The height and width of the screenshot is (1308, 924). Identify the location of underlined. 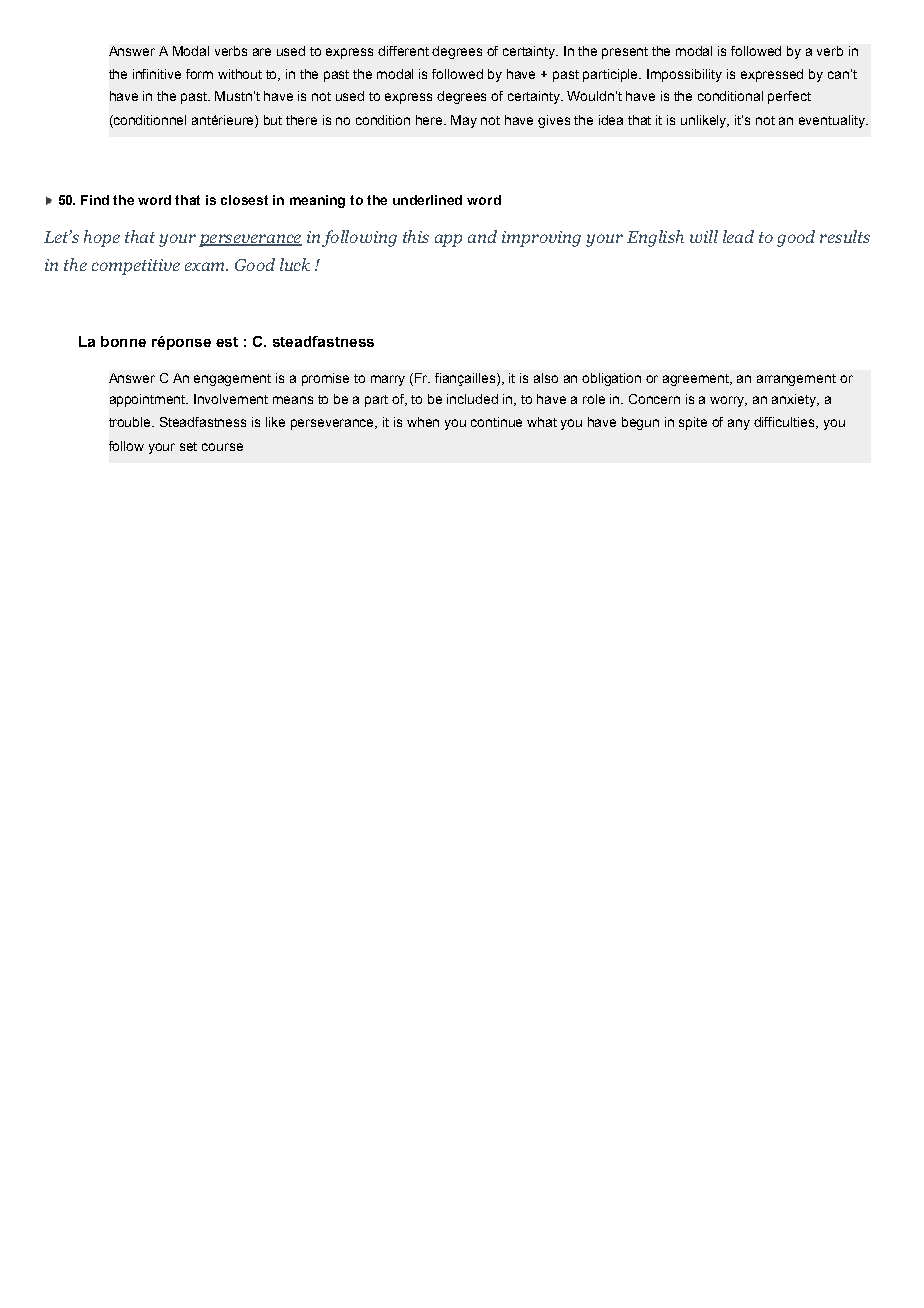
(427, 200).
